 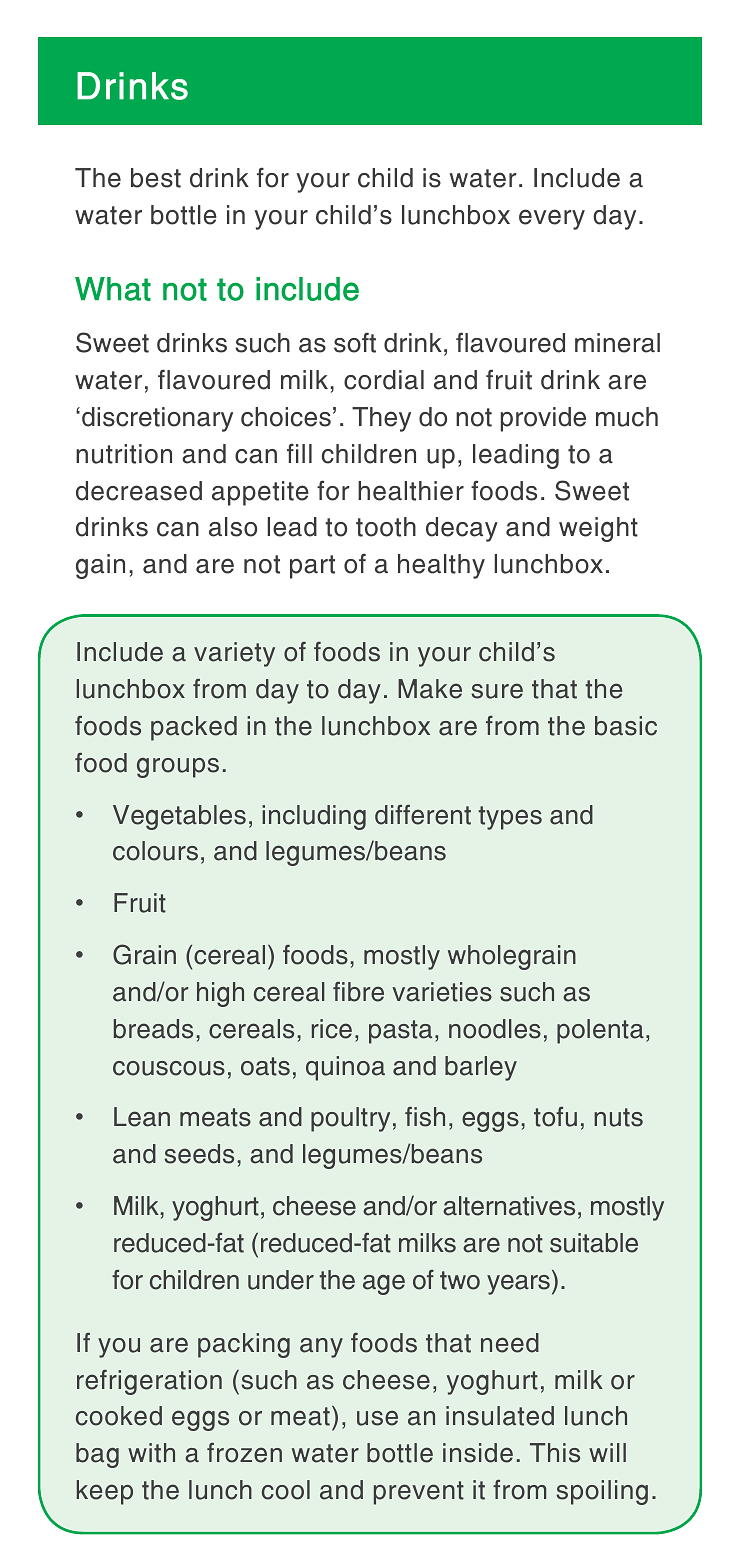 What do you see at coordinates (355, 343) in the document?
I see `soft` at bounding box center [355, 343].
